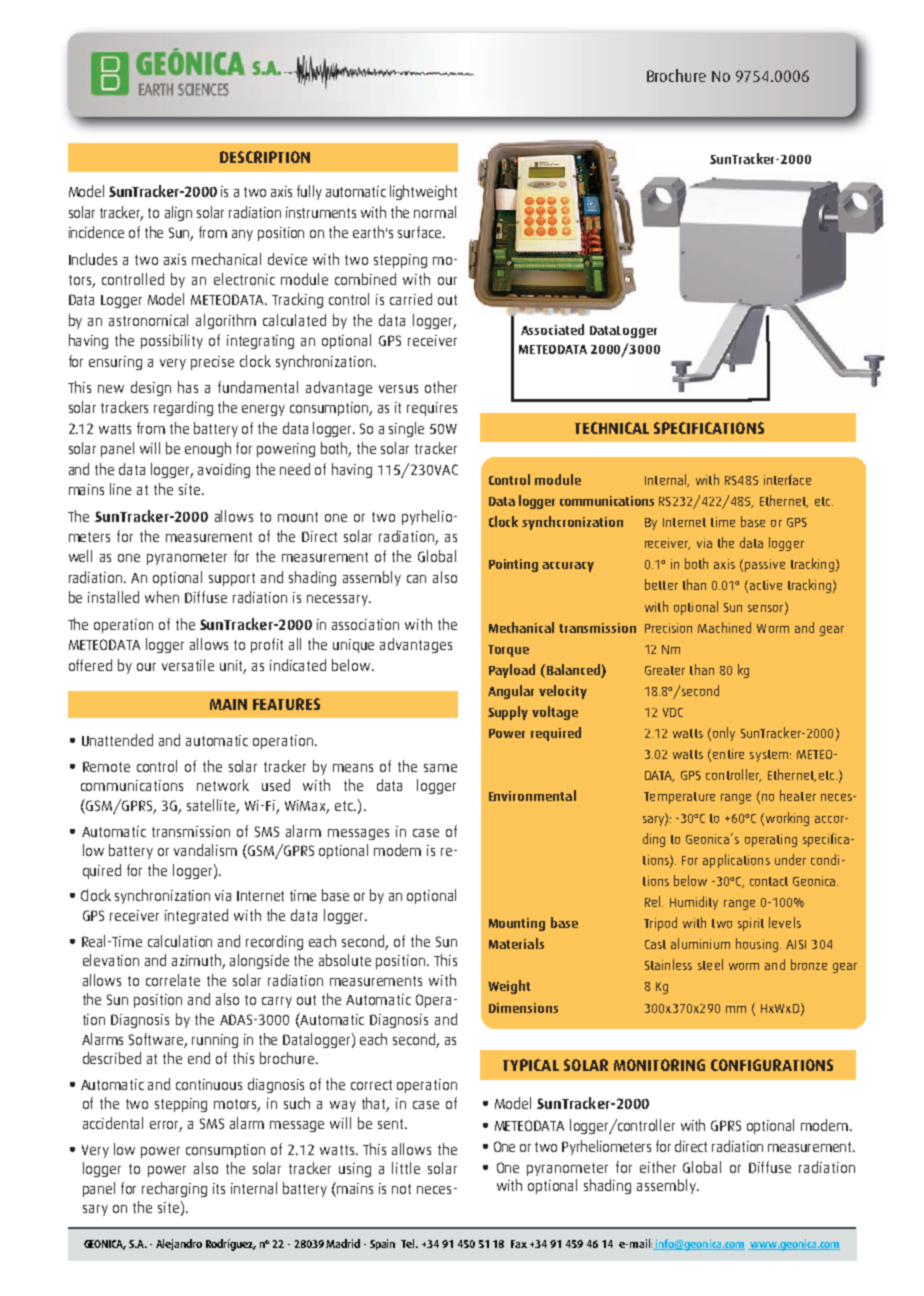 This screenshot has height=1296, width=924. I want to click on single, so click(406, 429).
